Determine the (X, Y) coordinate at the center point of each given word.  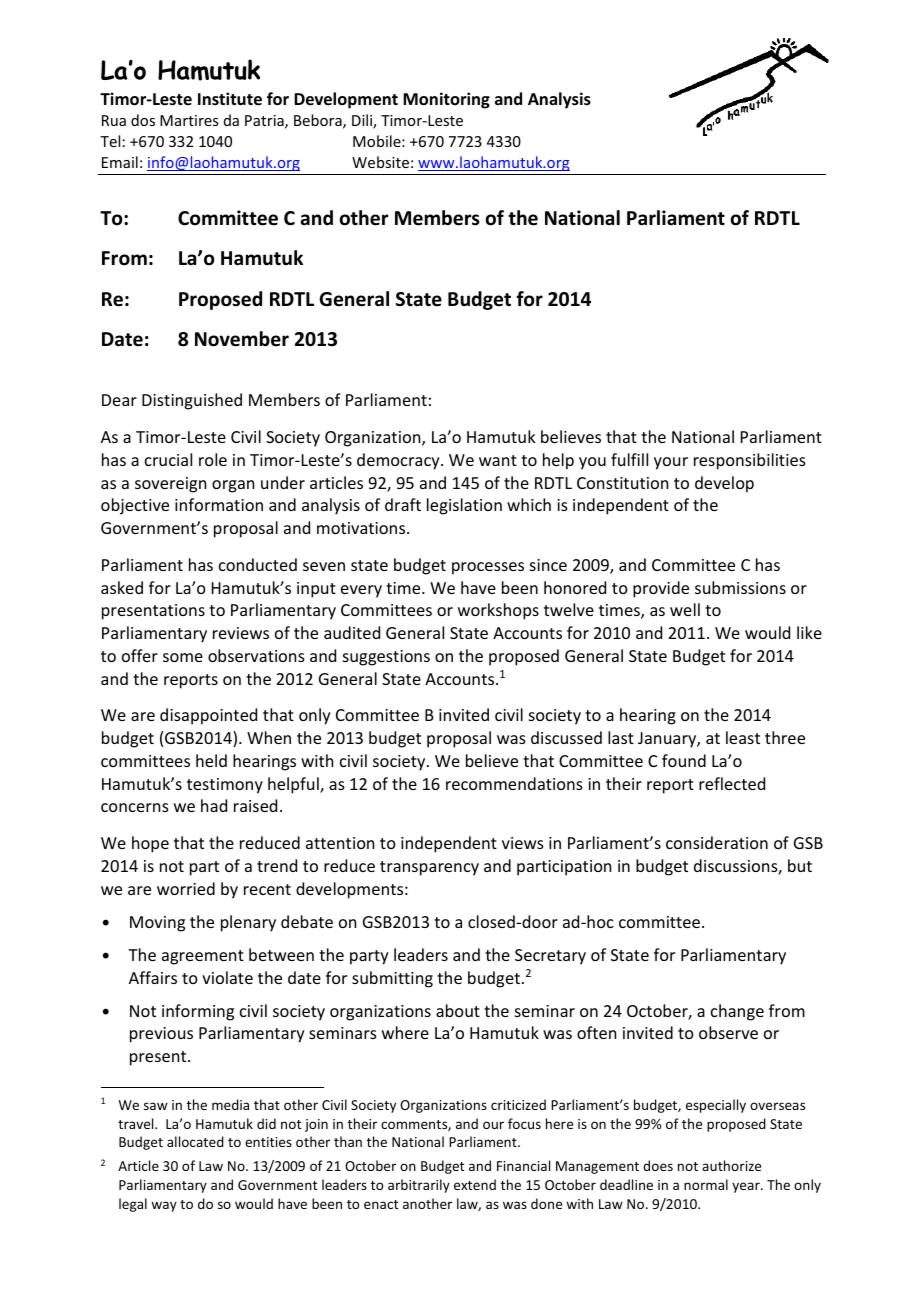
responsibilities (750, 461)
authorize (731, 1165)
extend (475, 1184)
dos (143, 120)
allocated (195, 1141)
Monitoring (446, 100)
